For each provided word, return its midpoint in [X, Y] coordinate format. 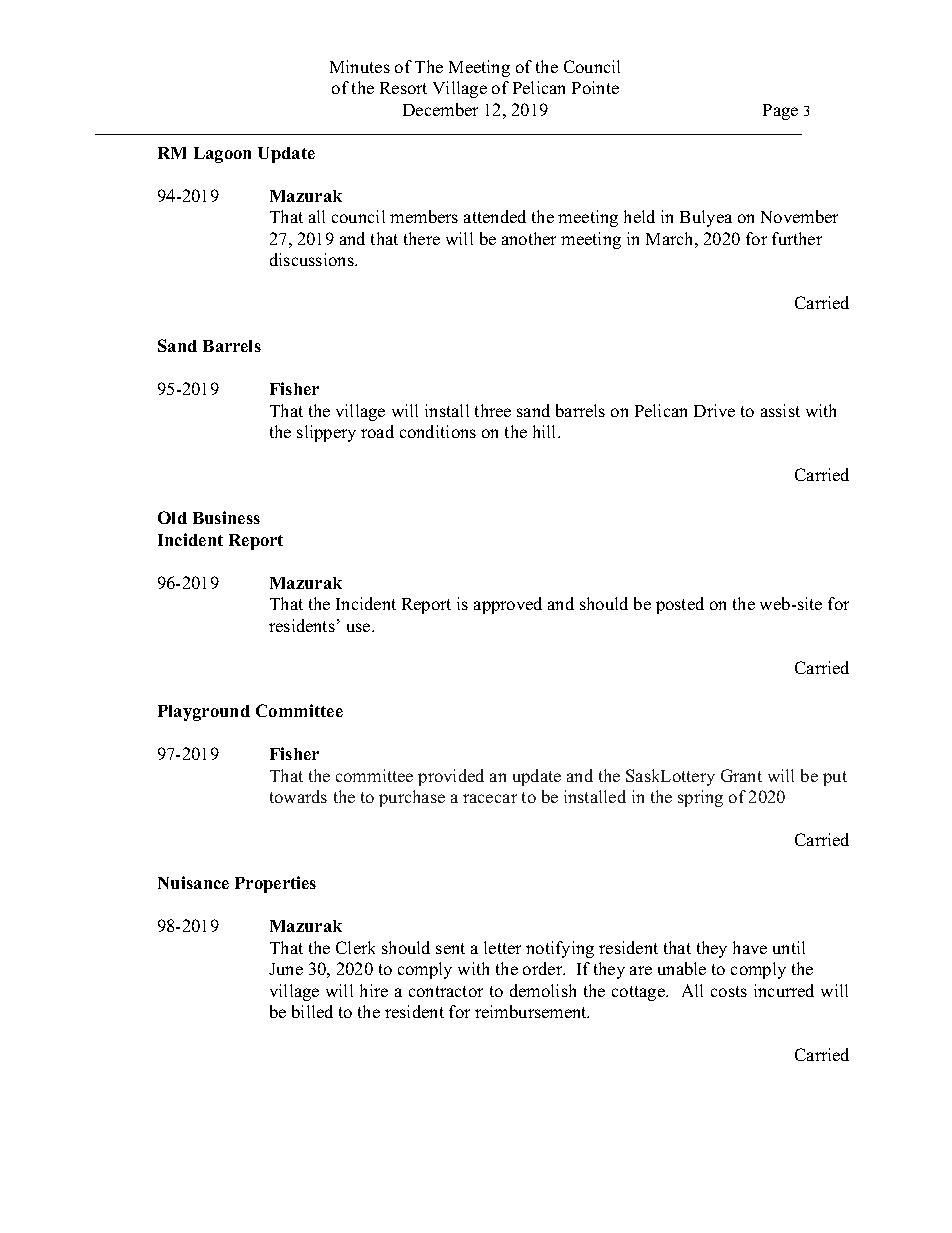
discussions [313, 259]
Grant [741, 775]
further [797, 238]
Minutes [360, 66]
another [529, 238]
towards [298, 796]
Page [780, 112]
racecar [490, 798]
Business [226, 517]
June [286, 969]
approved [508, 605]
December [440, 109]
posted [680, 605]
